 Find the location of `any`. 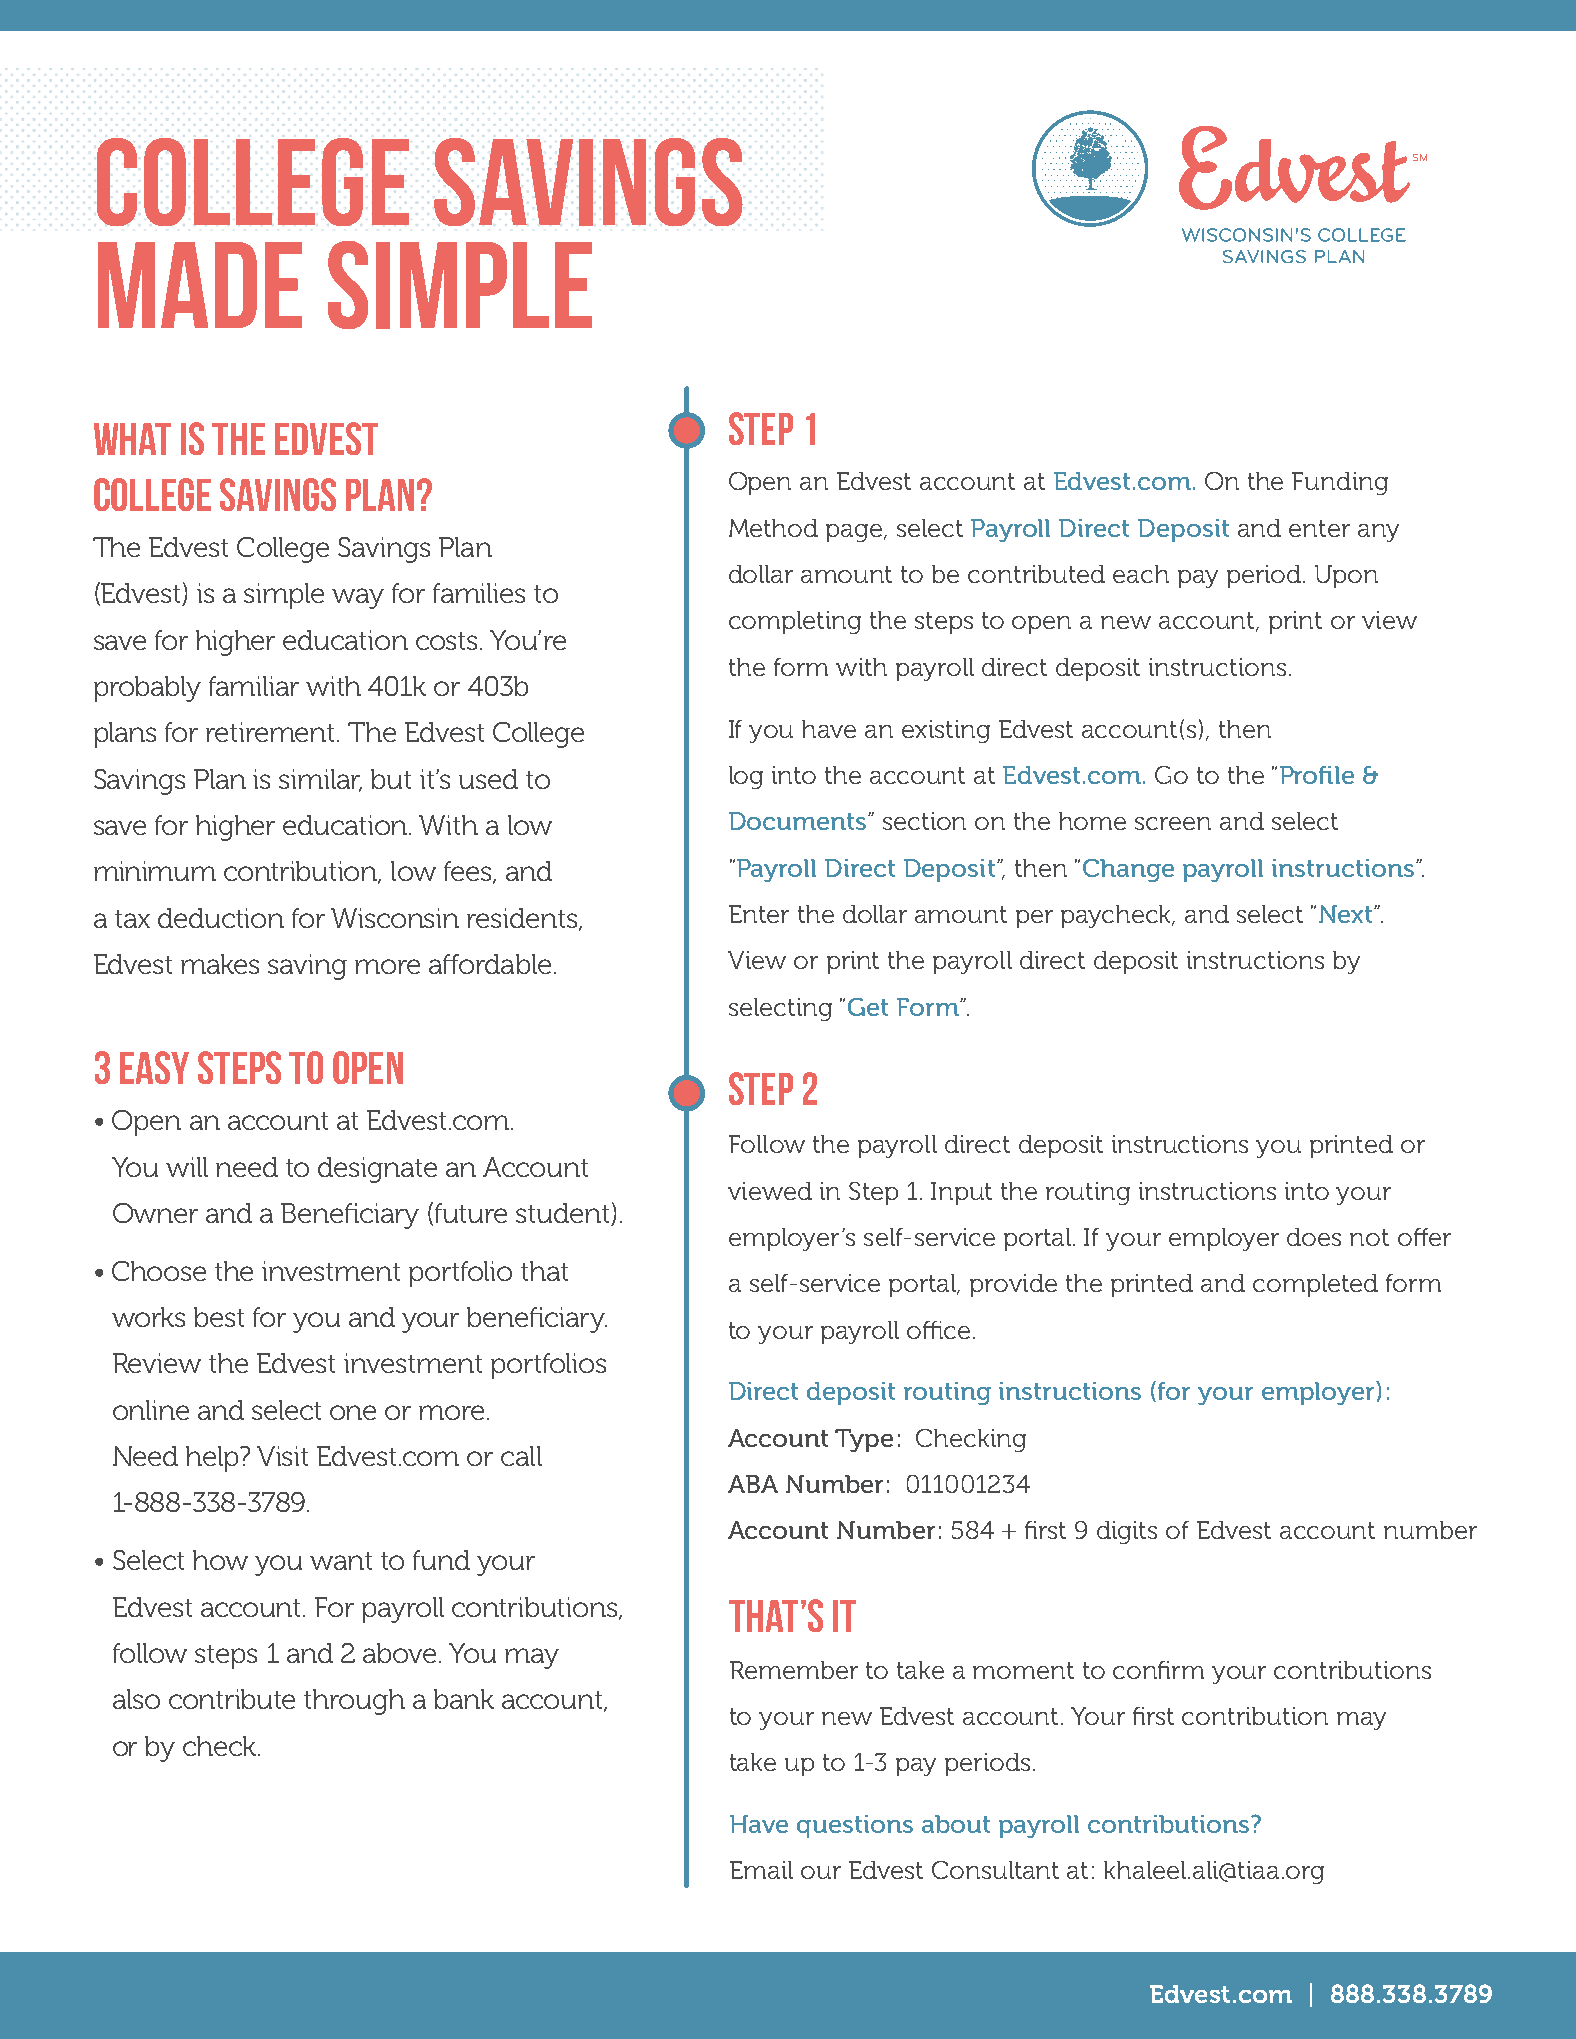

any is located at coordinates (1378, 533).
